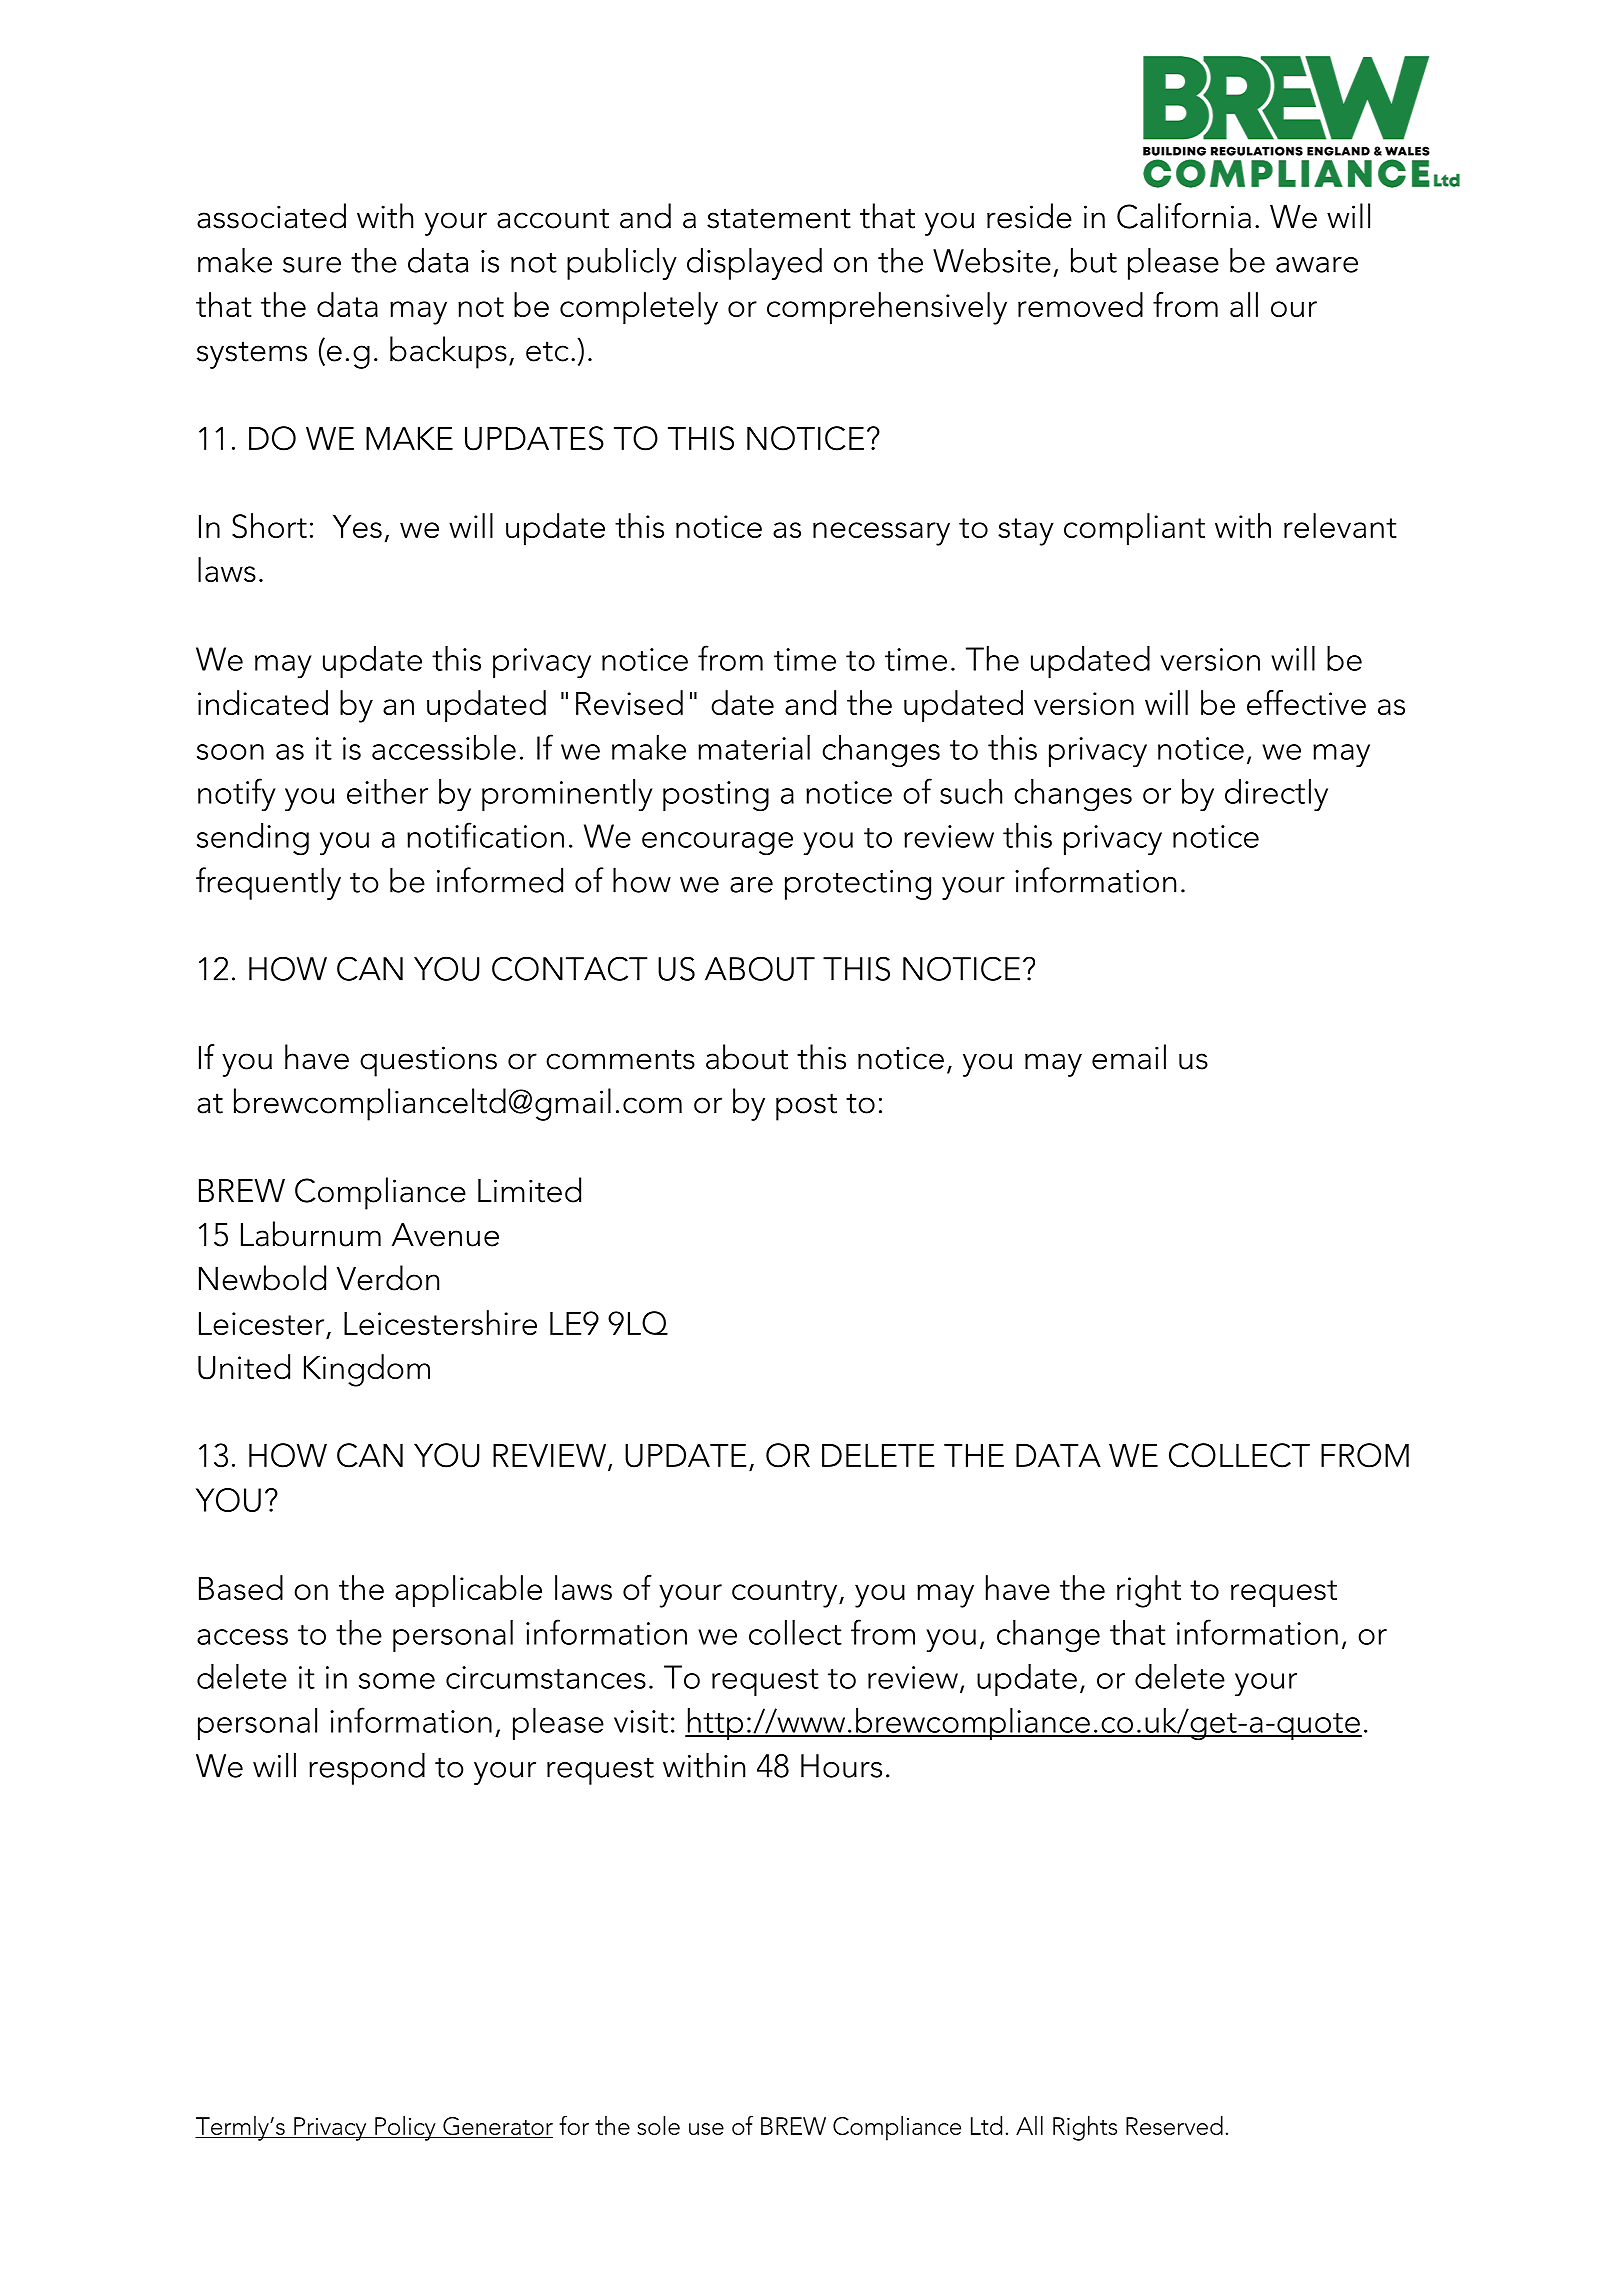  I want to click on protecting, so click(858, 885).
